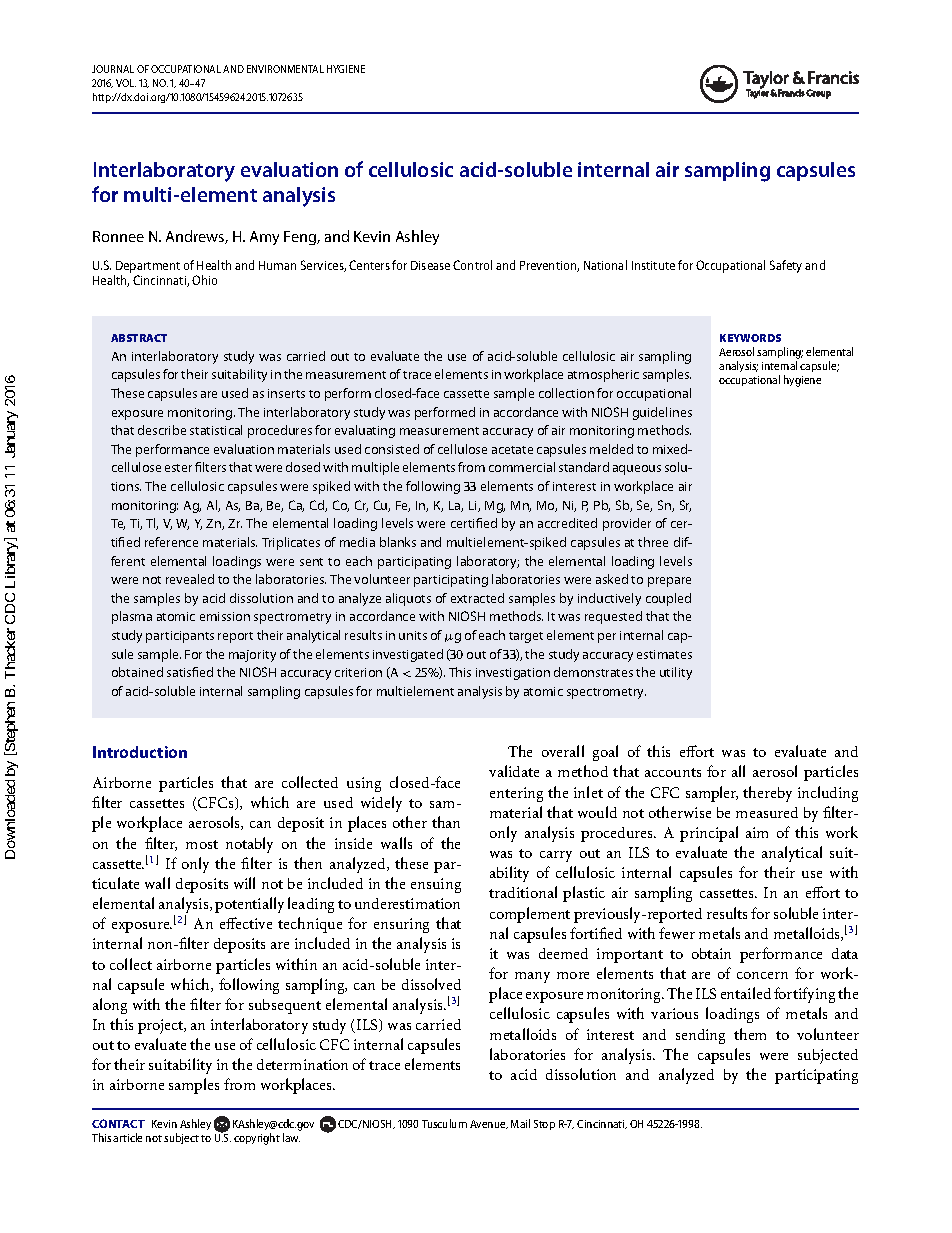 The width and height of the image is (952, 1233). I want to click on Safety, so click(786, 266).
